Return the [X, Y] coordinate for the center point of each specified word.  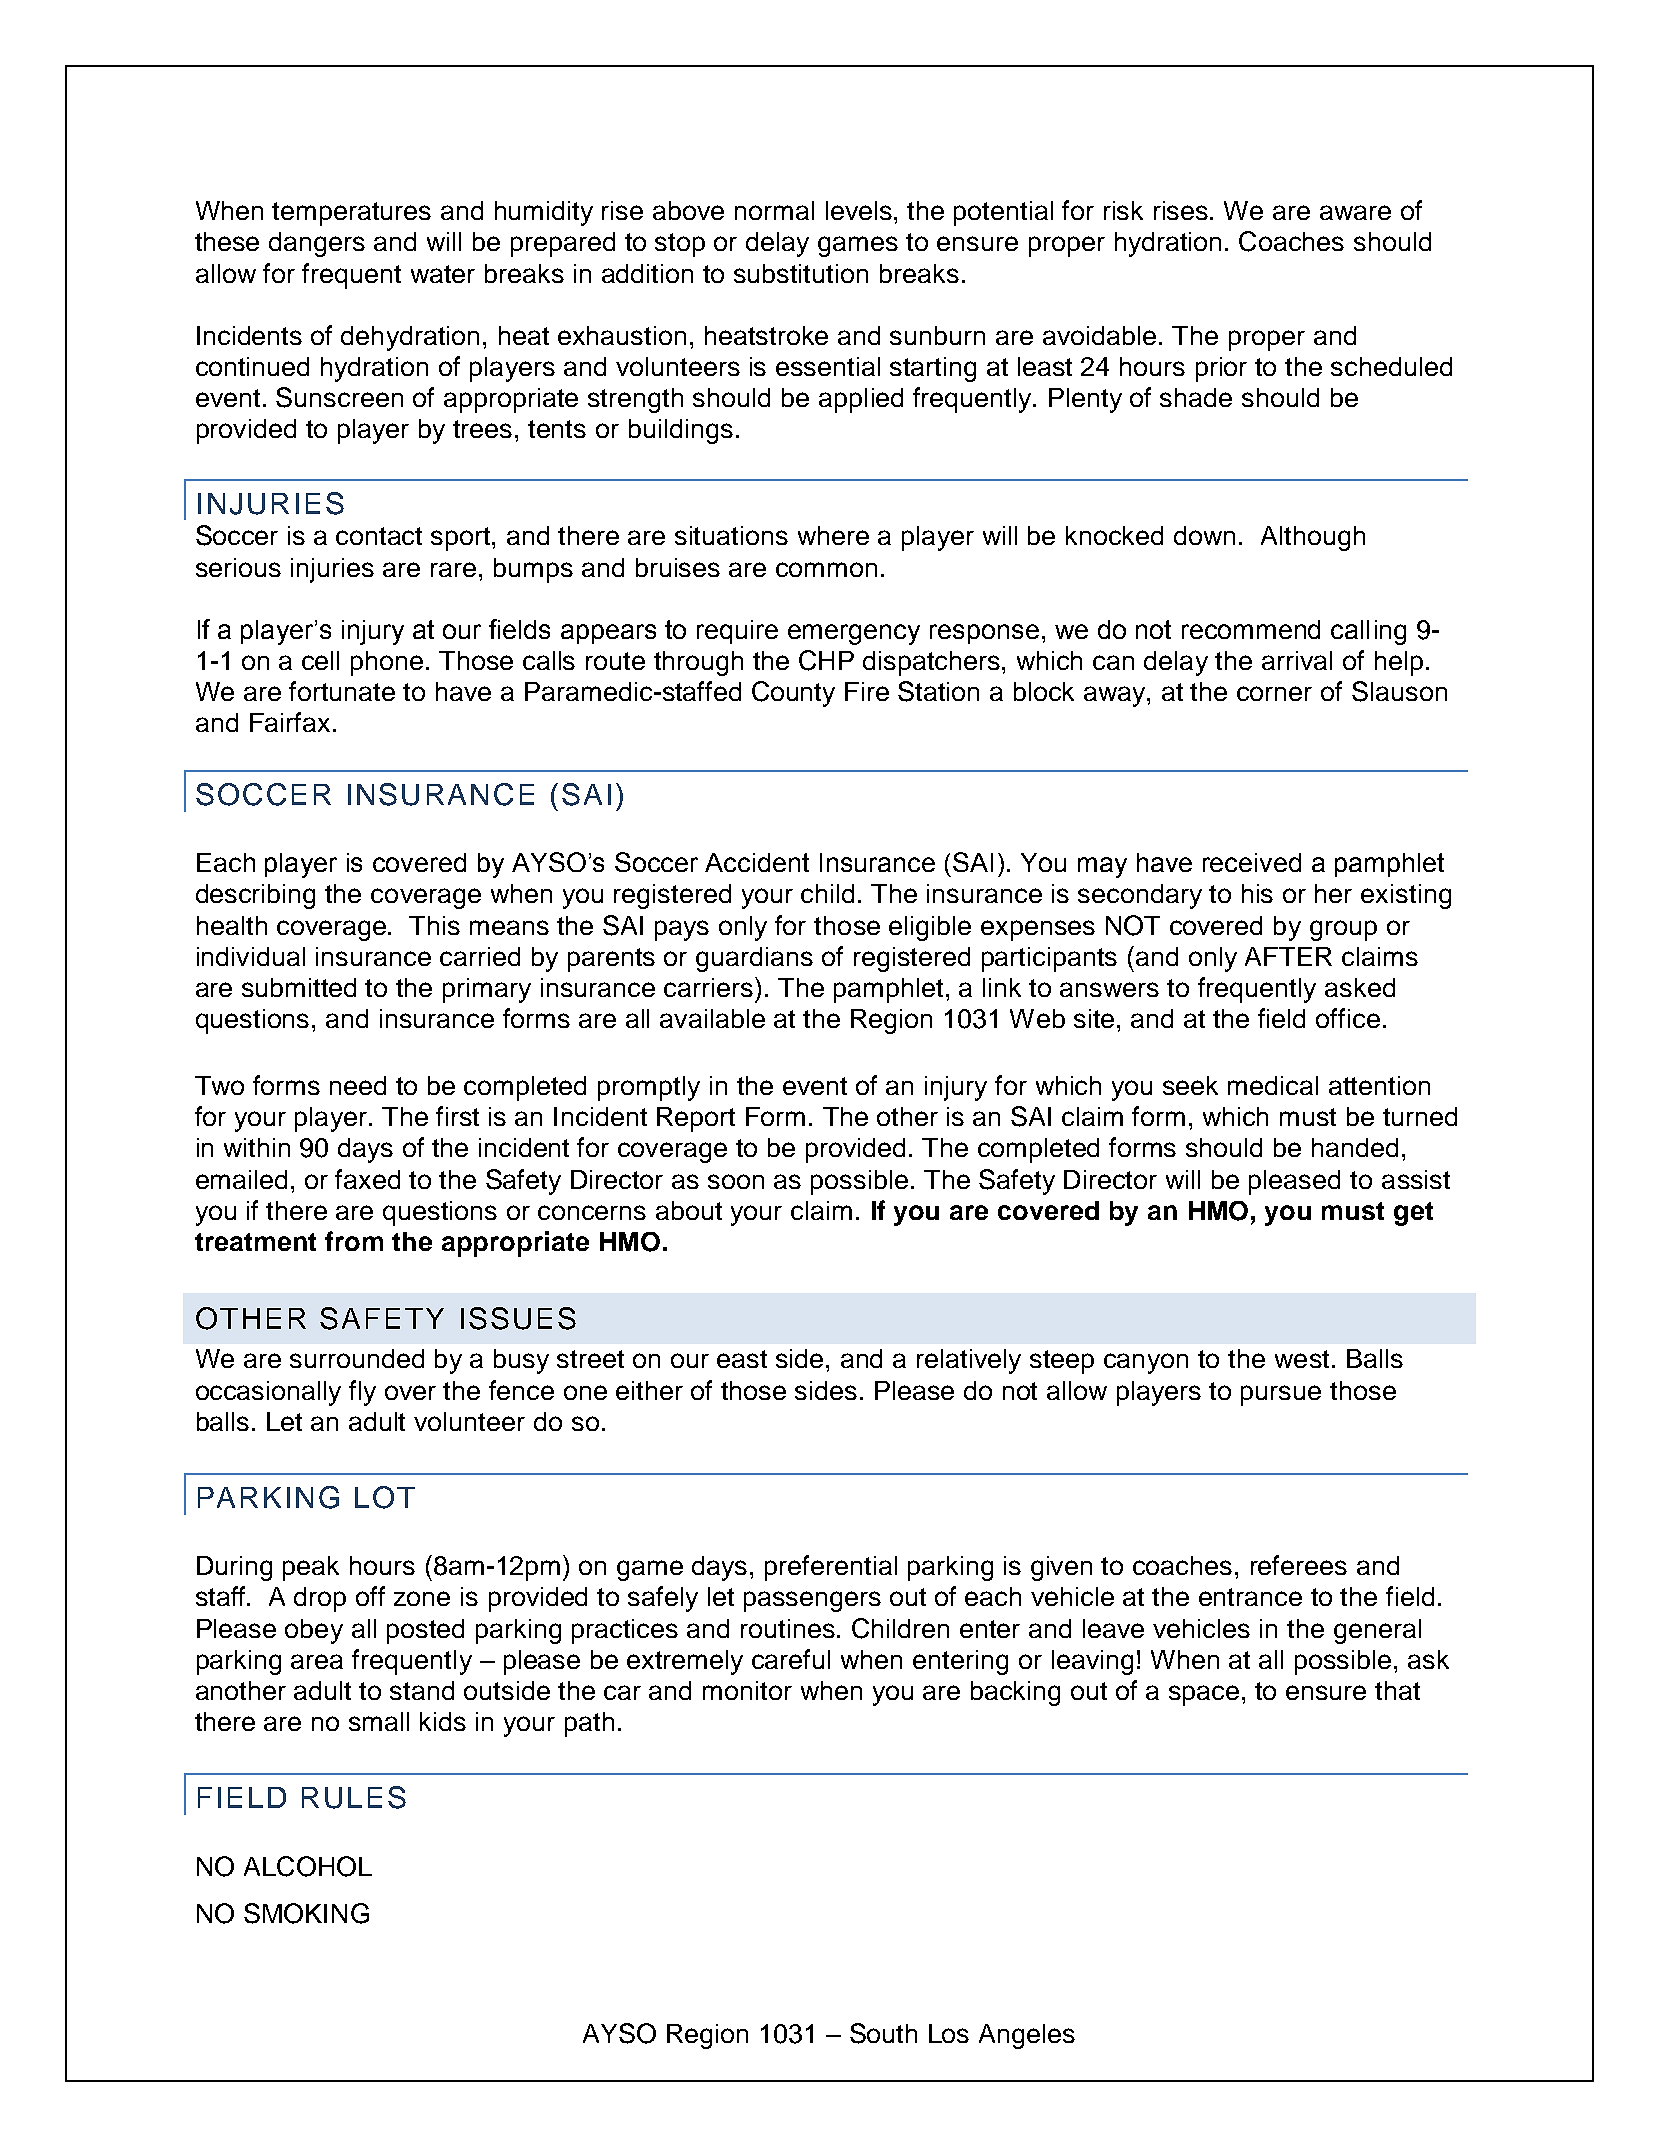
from [354, 1241]
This [434, 925]
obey [314, 1631]
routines [788, 1628]
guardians [754, 959]
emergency [854, 634]
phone [389, 663]
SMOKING [306, 1913]
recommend [1251, 629]
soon [736, 1181]
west [1302, 1359]
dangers [317, 244]
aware [1355, 212]
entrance [1250, 1597]
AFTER [1288, 956]
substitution [801, 273]
